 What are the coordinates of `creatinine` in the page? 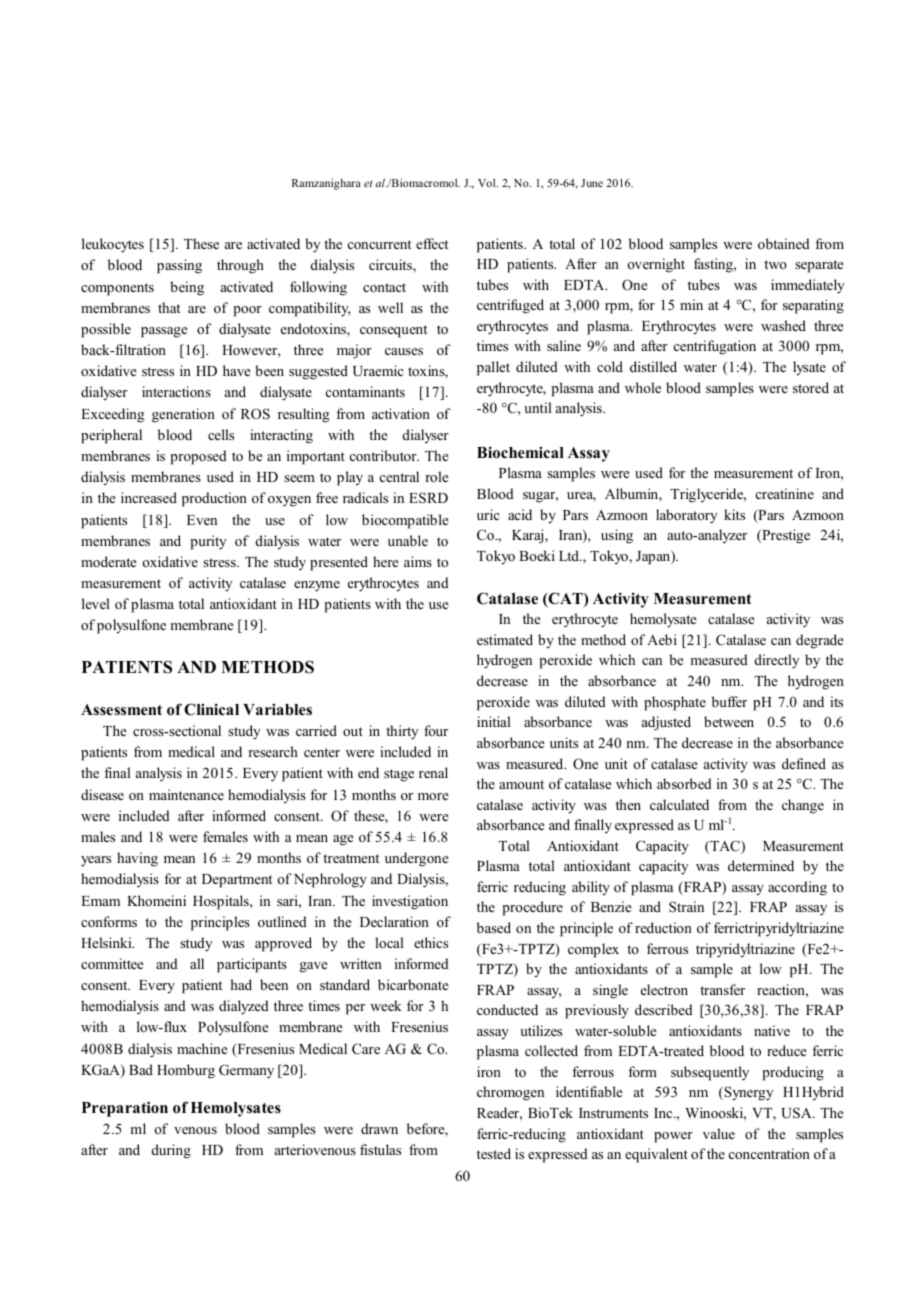 It's located at (785, 493).
